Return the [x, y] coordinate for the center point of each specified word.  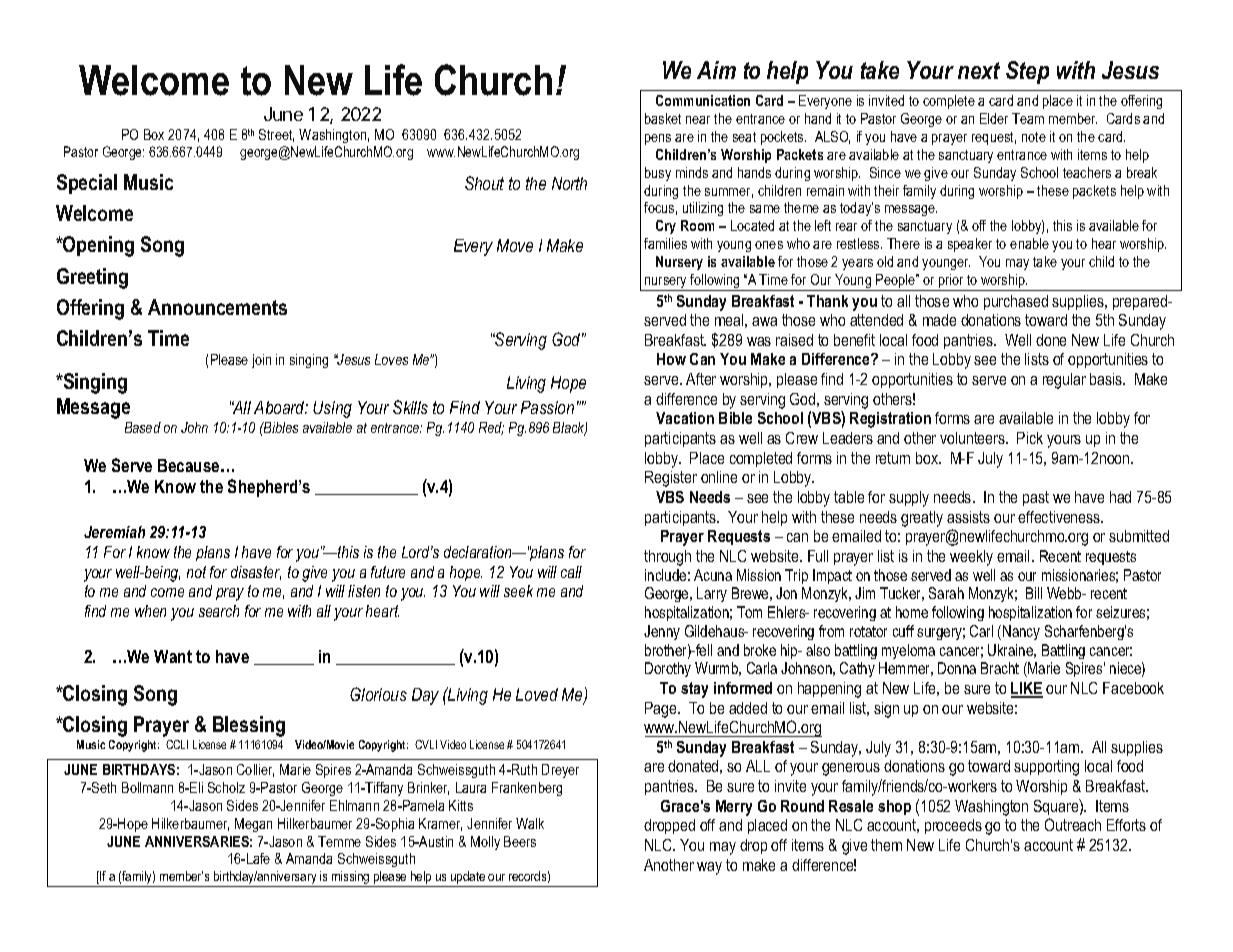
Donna [957, 668]
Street [276, 135]
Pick [1030, 438]
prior [951, 282]
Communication [703, 100]
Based [143, 427]
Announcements [217, 307]
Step [1027, 72]
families [665, 243]
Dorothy [668, 669]
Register [671, 479]
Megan [253, 825]
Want [173, 656]
